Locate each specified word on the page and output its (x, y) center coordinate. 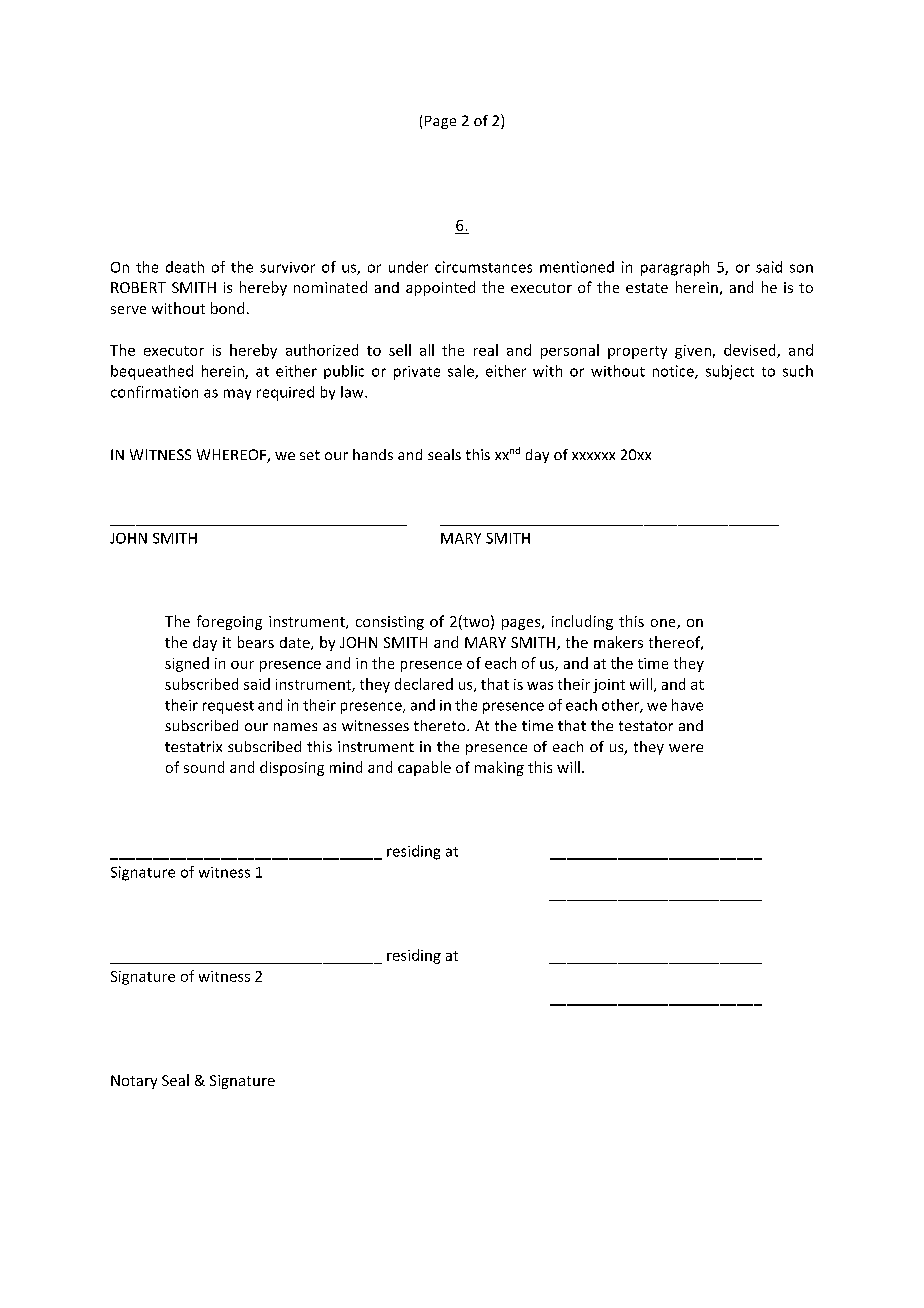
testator (646, 726)
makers (618, 642)
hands (373, 454)
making (499, 768)
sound (204, 767)
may (237, 394)
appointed (440, 288)
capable (424, 768)
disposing (292, 768)
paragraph (675, 268)
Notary (134, 1082)
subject (730, 372)
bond (227, 308)
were (686, 748)
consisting (390, 623)
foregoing (229, 622)
